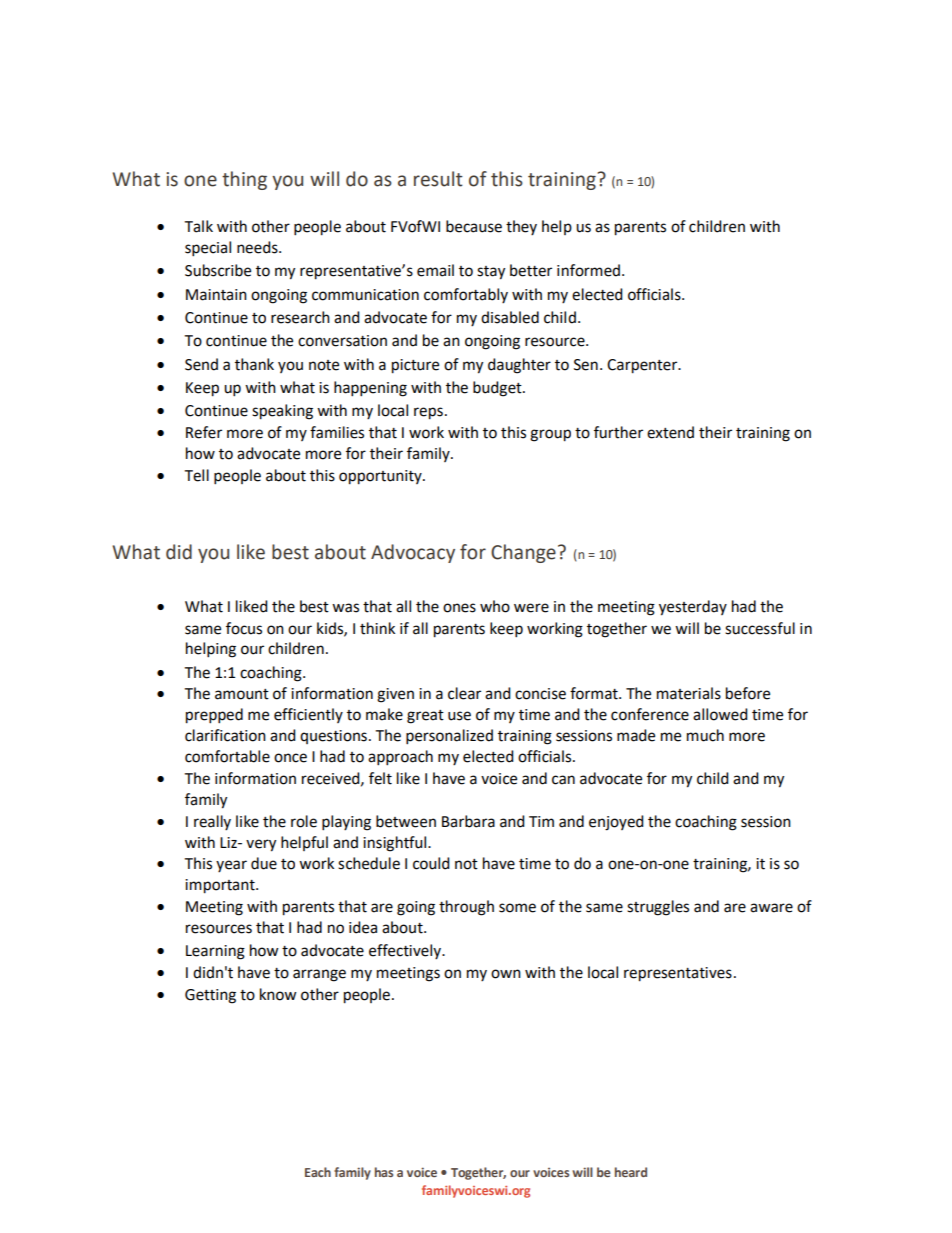 Image resolution: width=952 pixels, height=1233 pixels. I want to click on informed, so click(590, 270).
